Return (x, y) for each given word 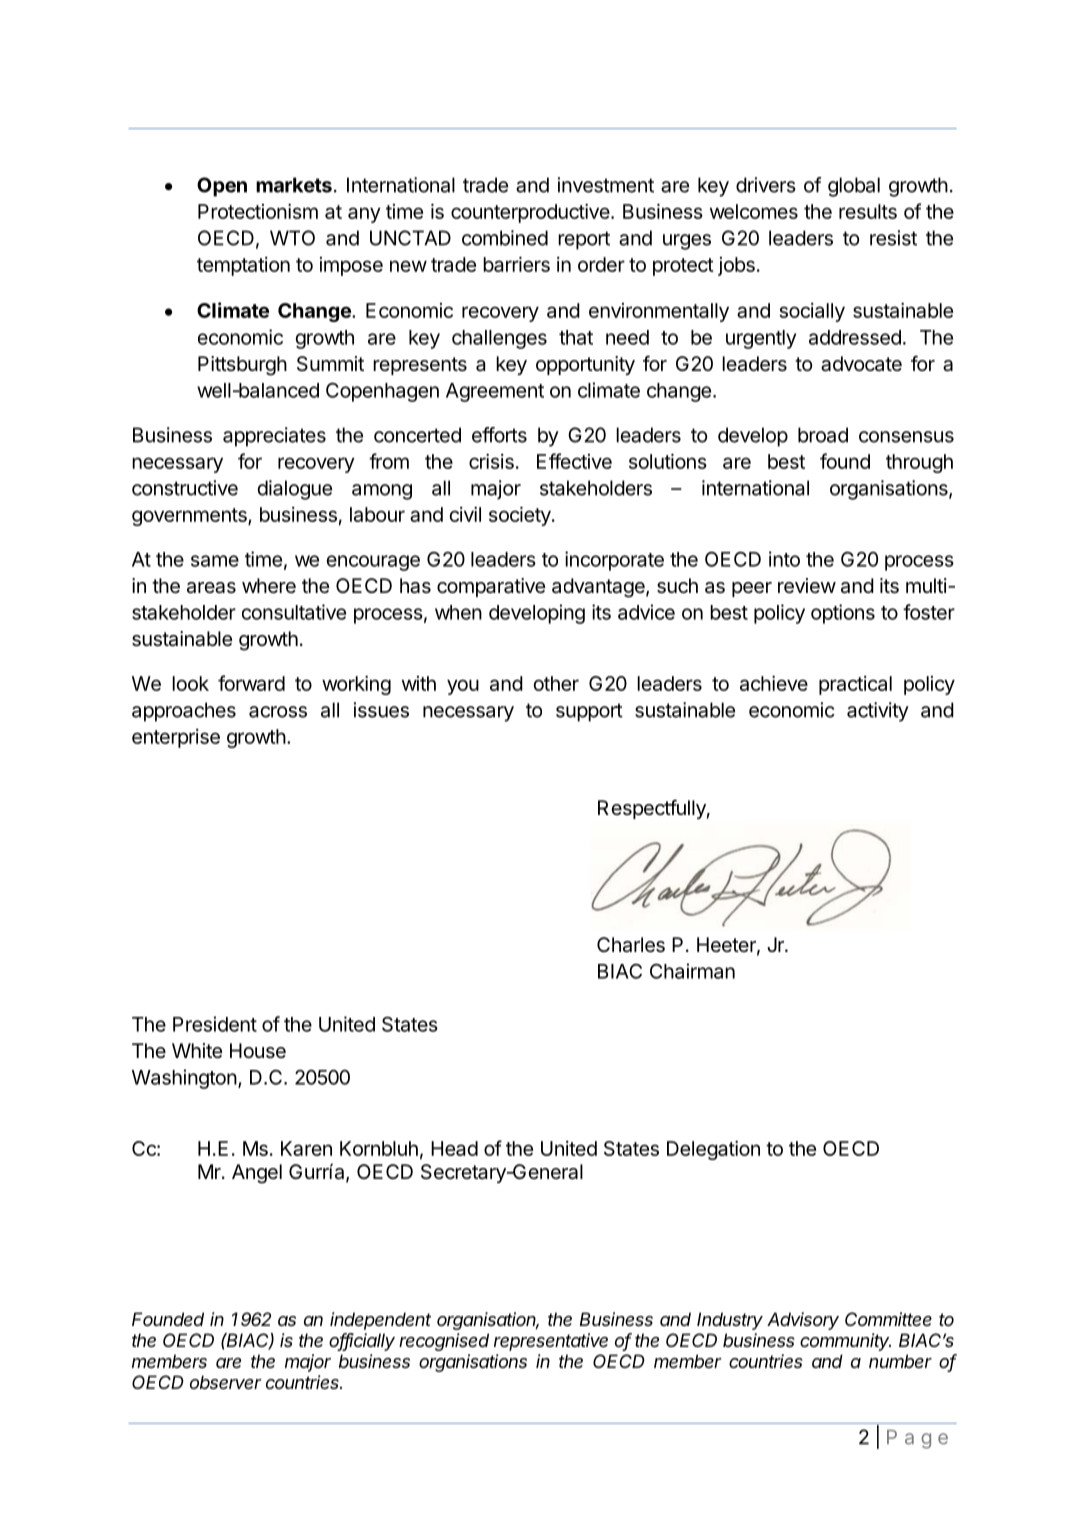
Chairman (692, 971)
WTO (292, 238)
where (269, 586)
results (868, 211)
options (843, 614)
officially (362, 1342)
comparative (491, 587)
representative (551, 1342)
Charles (631, 945)
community (845, 1342)
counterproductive (530, 213)
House (258, 1051)
